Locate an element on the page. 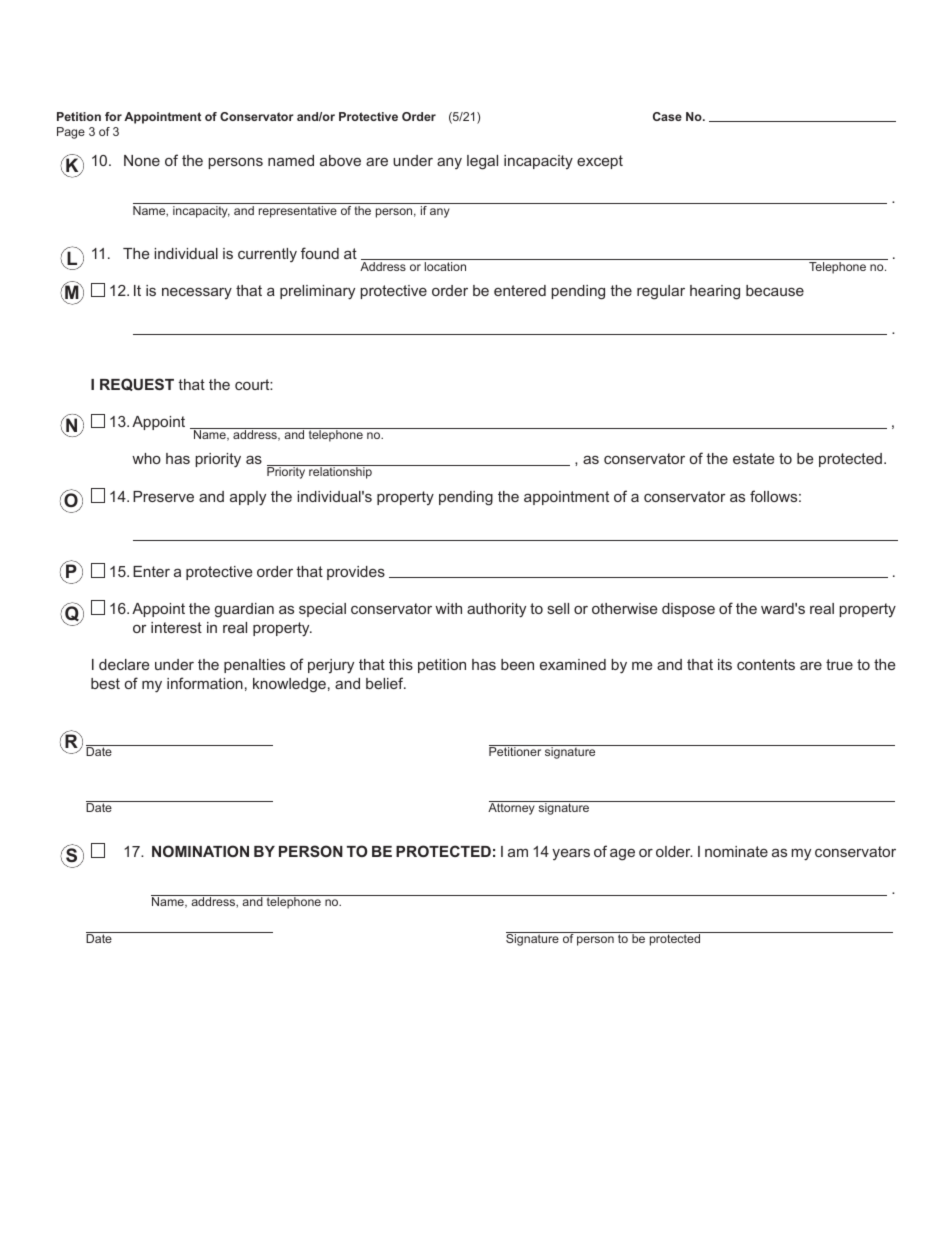 Image resolution: width=952 pixels, height=1233 pixels. estate is located at coordinates (753, 458).
